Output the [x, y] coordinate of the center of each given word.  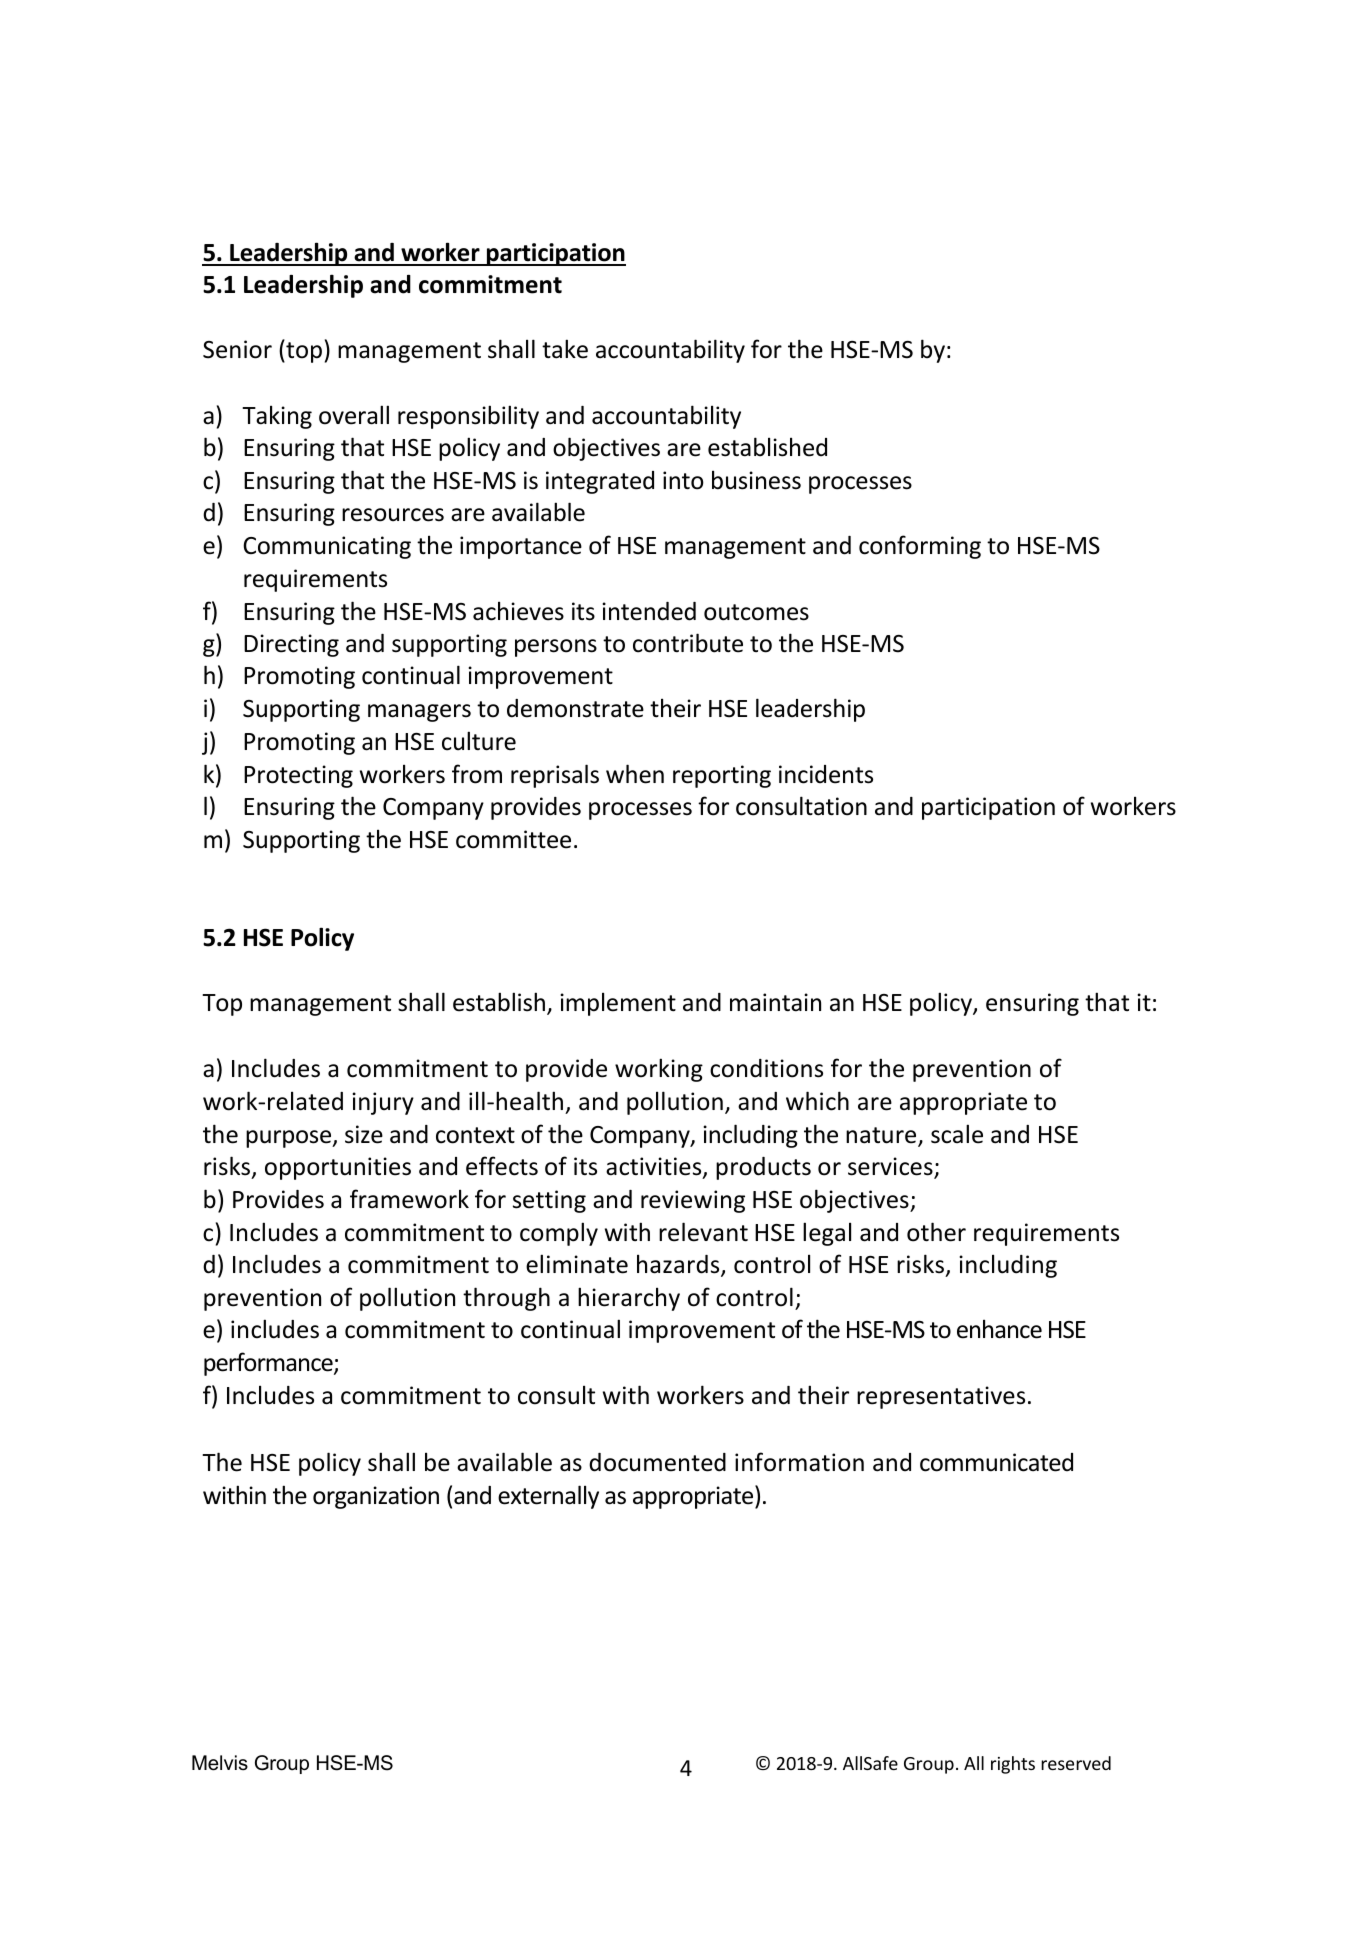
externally [548, 1497]
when [635, 774]
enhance [999, 1329]
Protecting [298, 776]
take [565, 349]
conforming [920, 547]
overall [354, 415]
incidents [826, 774]
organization [376, 1497]
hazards [679, 1265]
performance [269, 1364]
